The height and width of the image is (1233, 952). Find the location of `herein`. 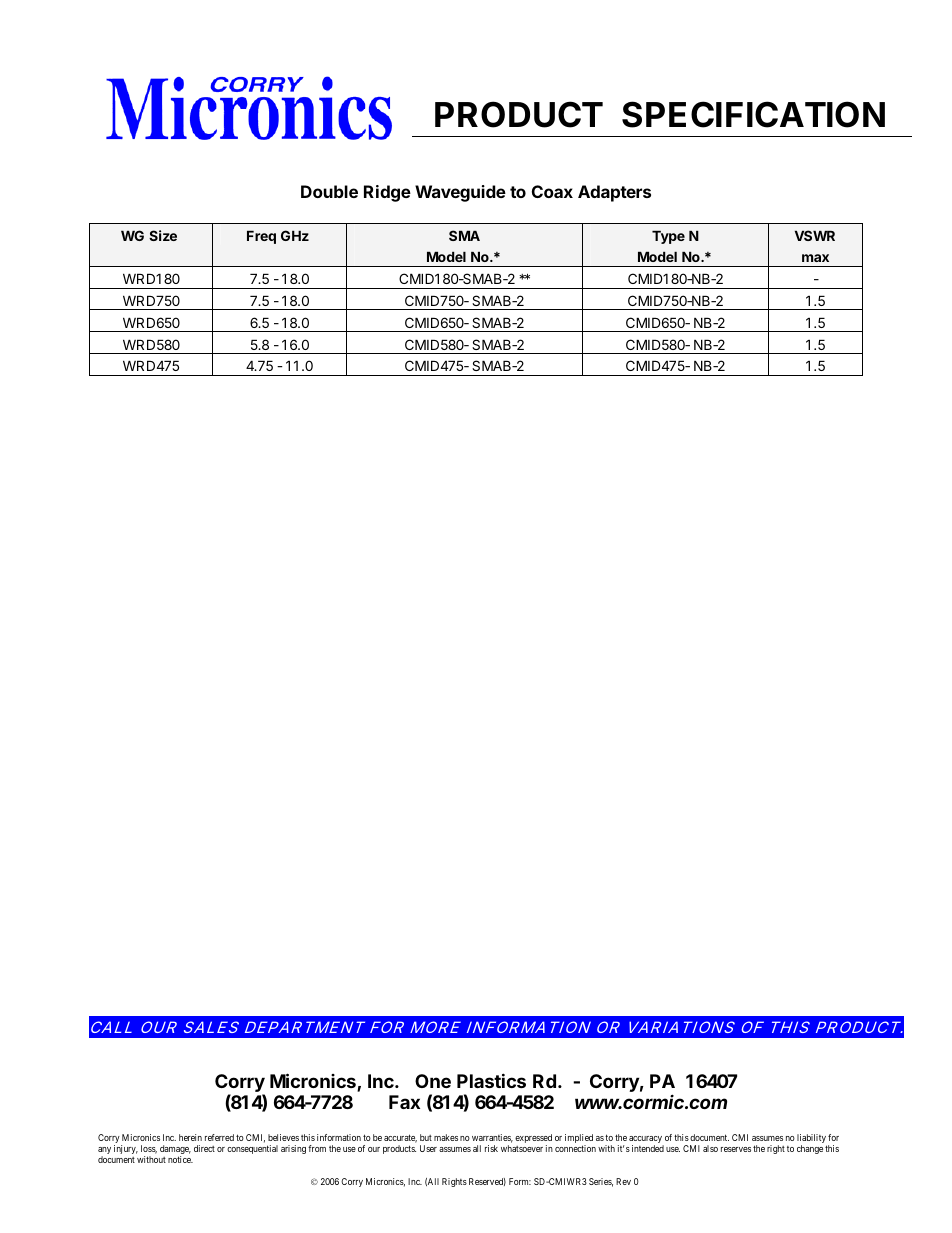

herein is located at coordinates (190, 1137).
